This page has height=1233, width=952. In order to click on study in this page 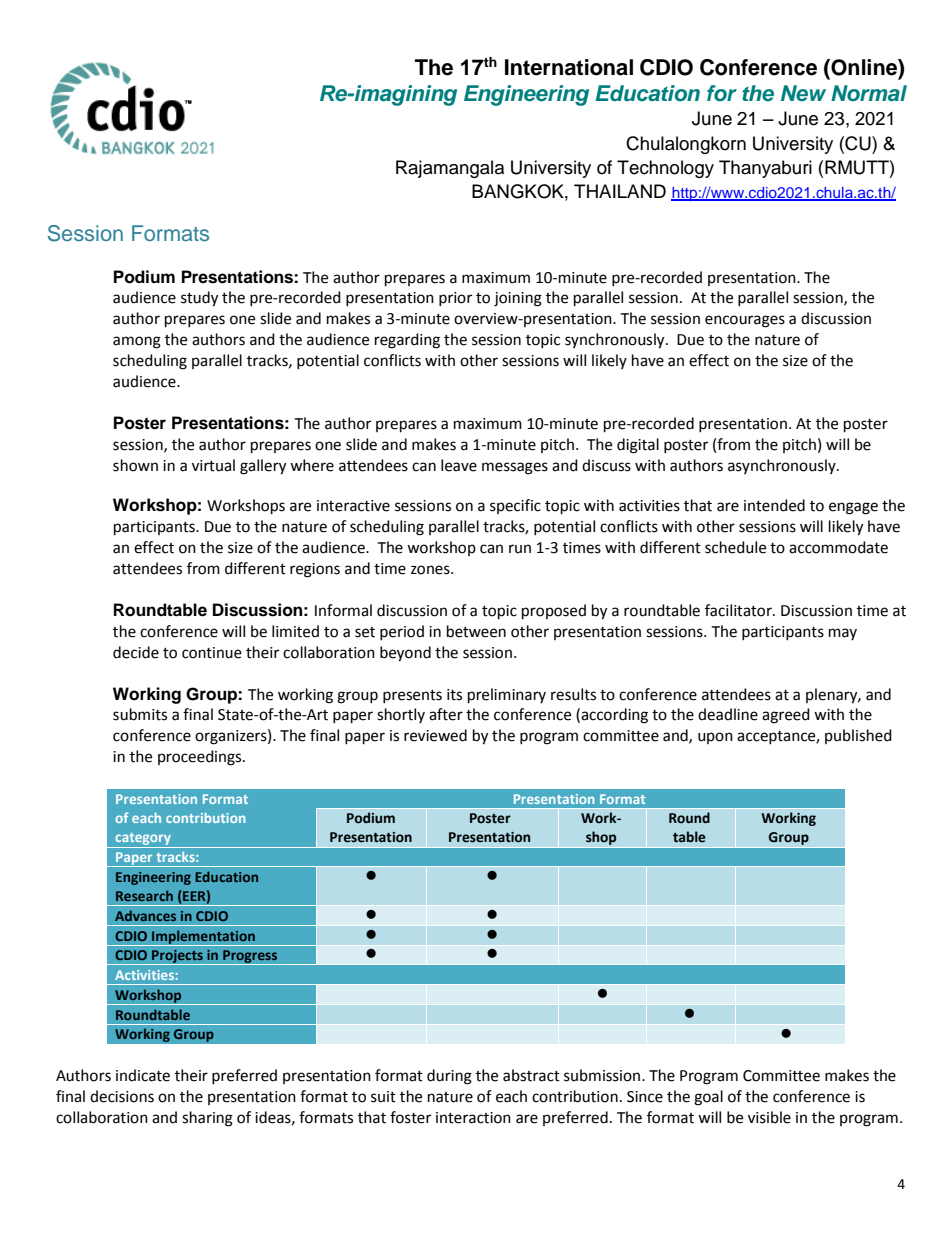, I will do `click(199, 299)`.
